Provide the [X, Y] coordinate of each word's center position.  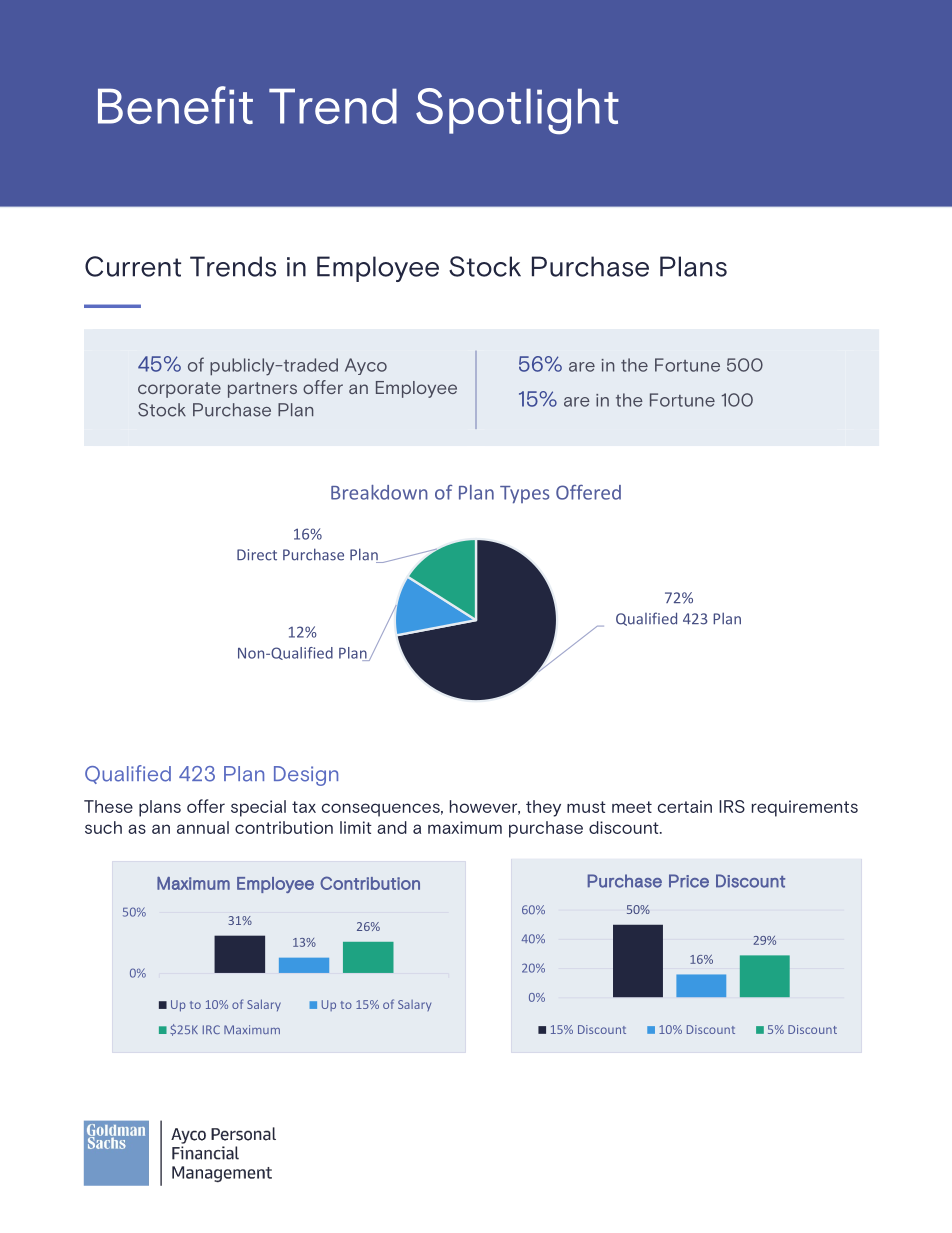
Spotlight [517, 111]
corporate [179, 390]
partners [262, 390]
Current [133, 266]
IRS [732, 806]
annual [203, 827]
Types [524, 495]
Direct [257, 555]
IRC [211, 1029]
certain [685, 806]
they [543, 808]
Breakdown [379, 492]
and [392, 827]
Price [689, 881]
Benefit [175, 105]
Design [306, 776]
